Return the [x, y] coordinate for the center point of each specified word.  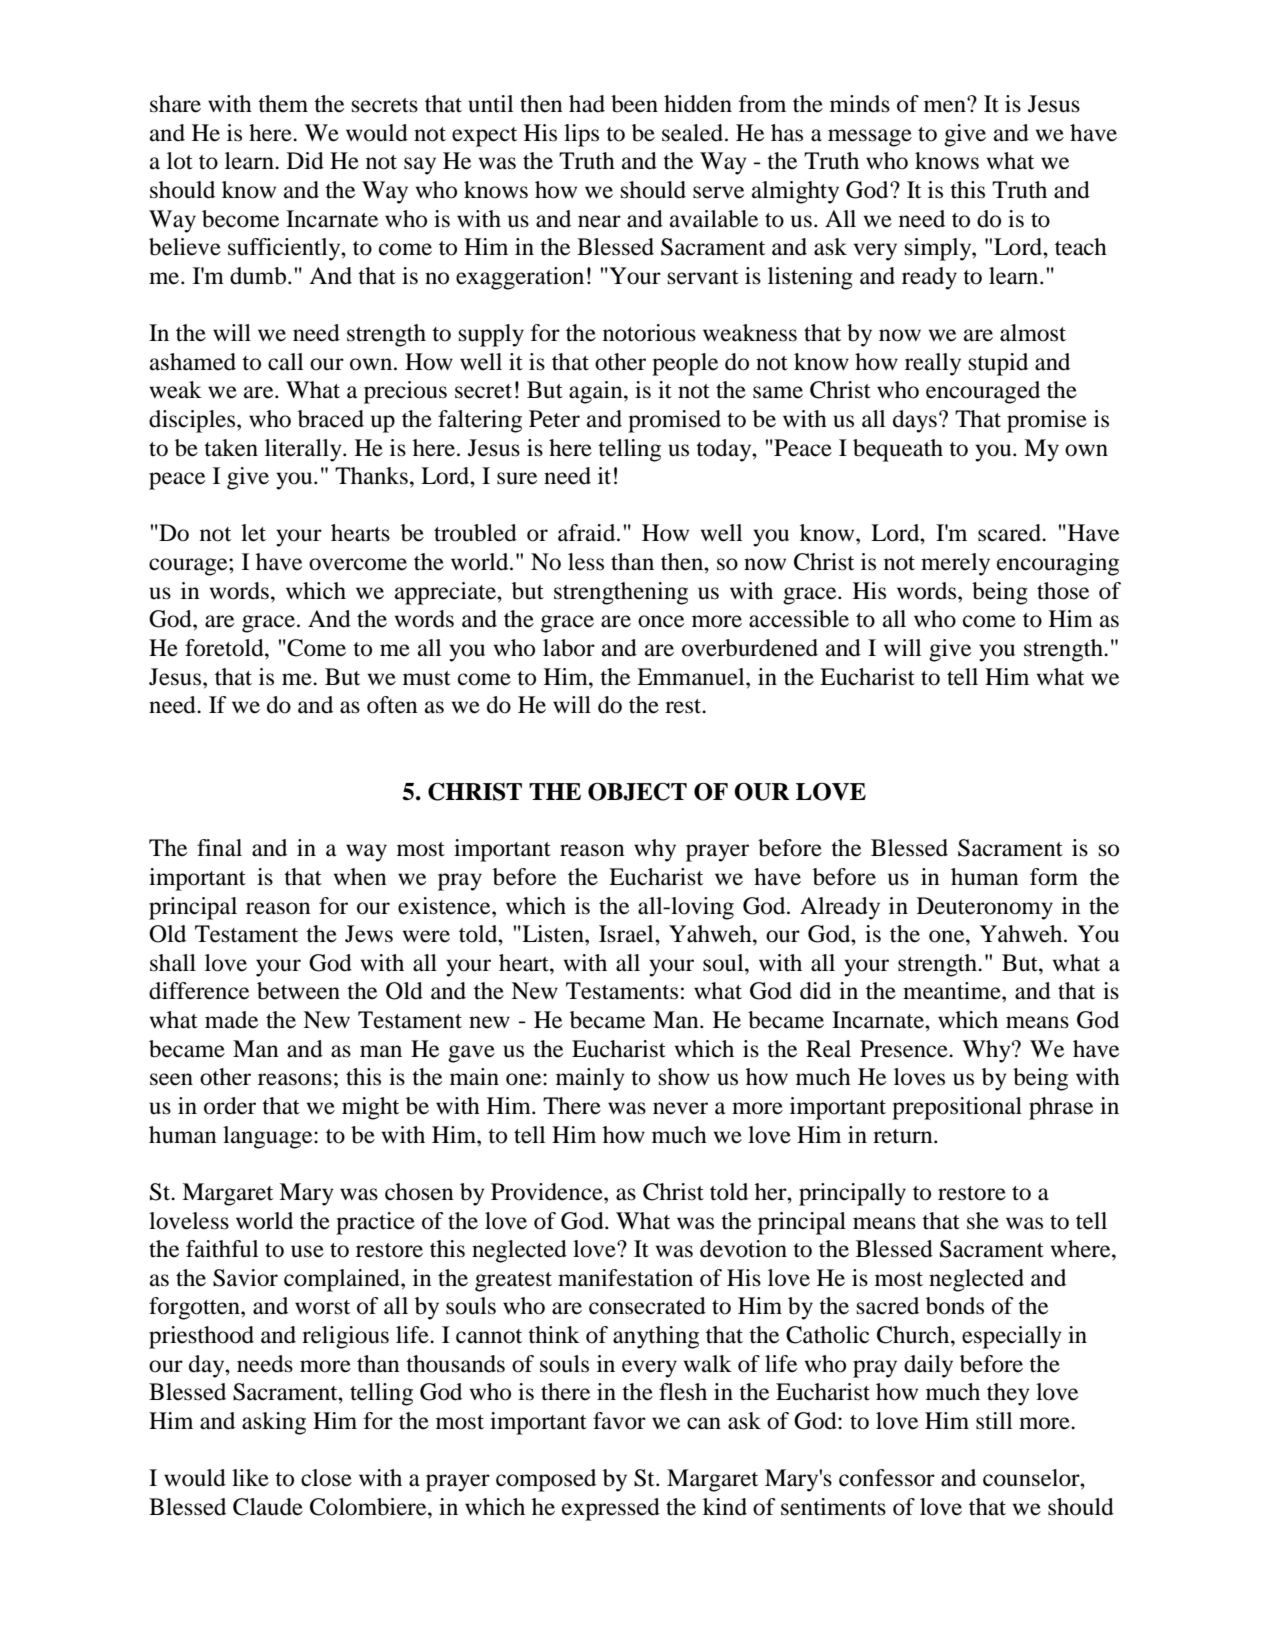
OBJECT [637, 791]
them [283, 104]
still [994, 1421]
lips [581, 135]
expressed [611, 1509]
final [219, 848]
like [250, 1478]
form [1054, 877]
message [870, 138]
